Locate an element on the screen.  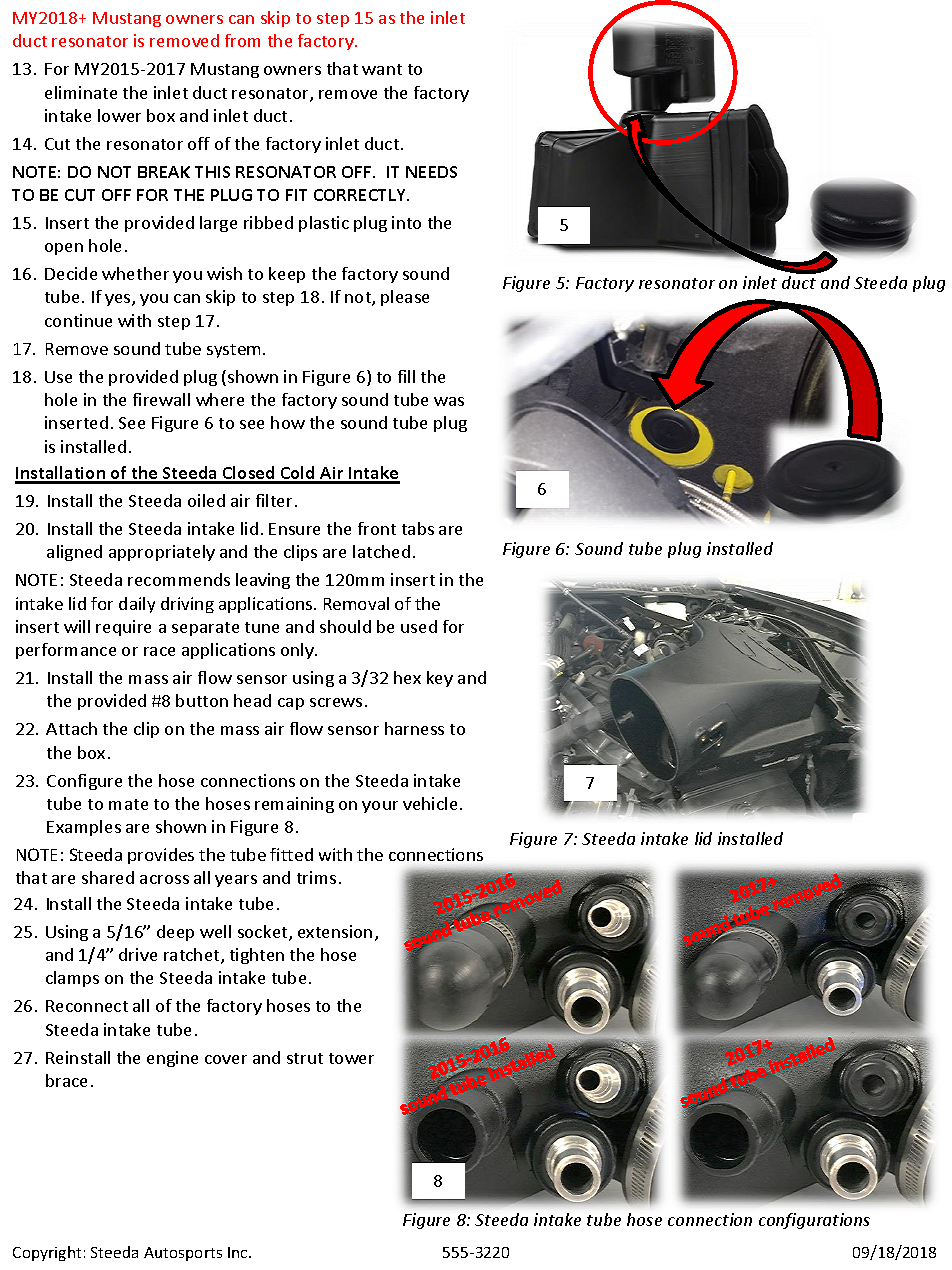
used is located at coordinates (419, 626).
